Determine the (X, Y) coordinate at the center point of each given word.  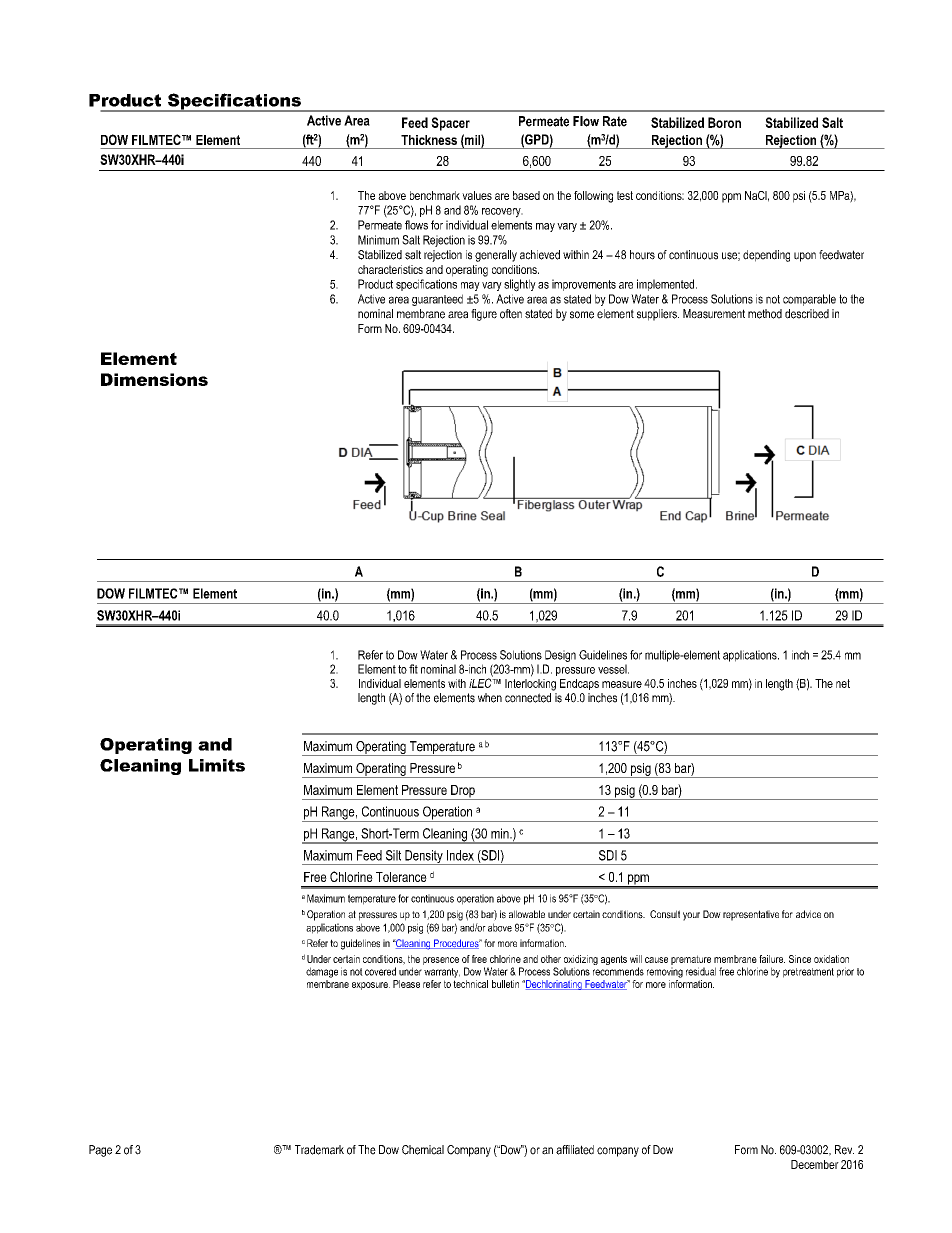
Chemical (423, 1150)
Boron (724, 122)
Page (100, 1151)
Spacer (450, 124)
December (815, 1164)
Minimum (378, 240)
